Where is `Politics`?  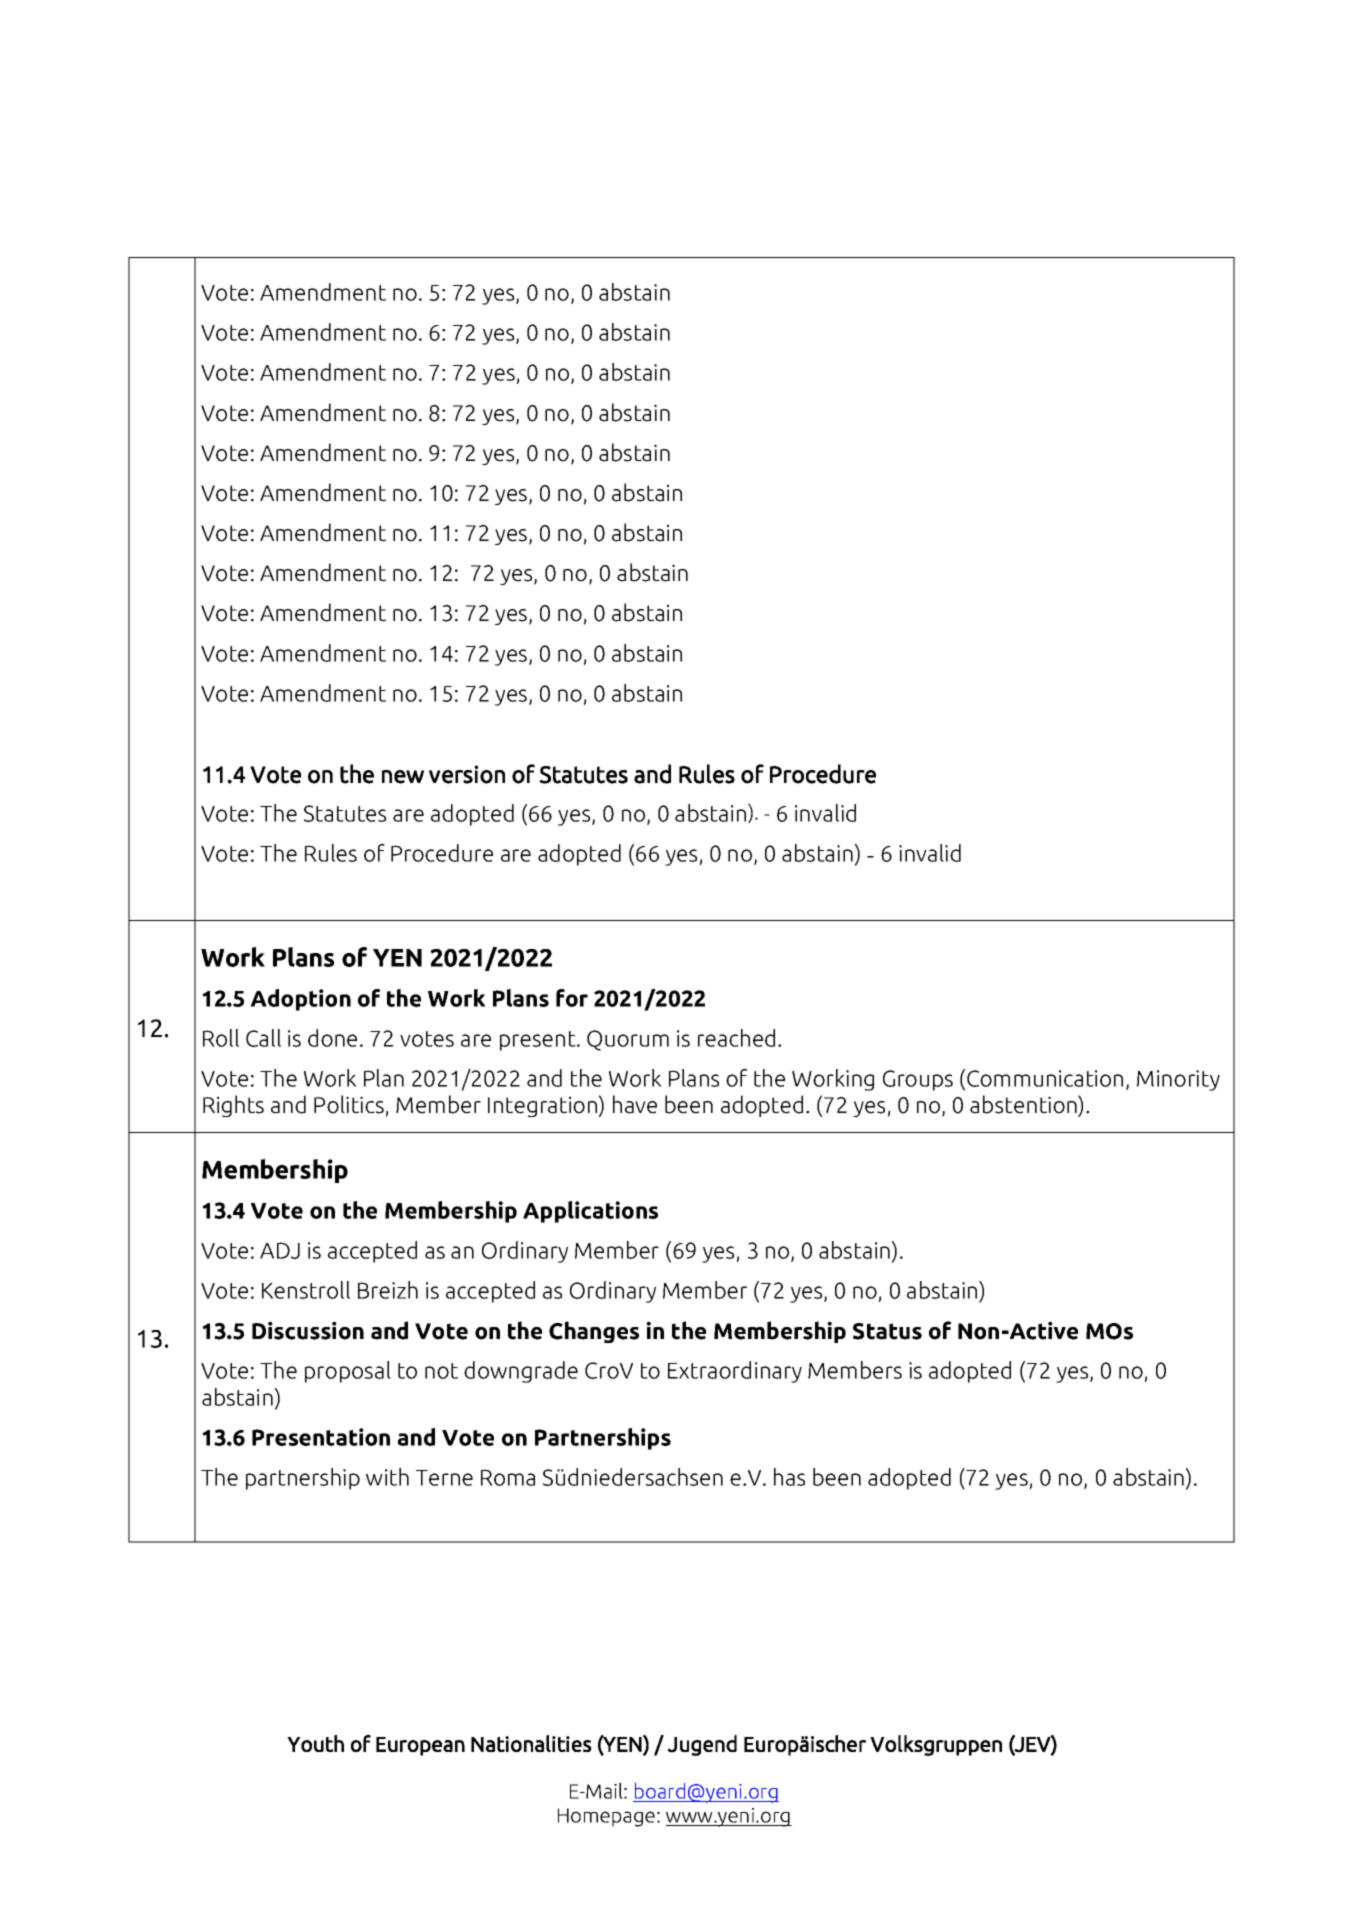 Politics is located at coordinates (349, 1104).
